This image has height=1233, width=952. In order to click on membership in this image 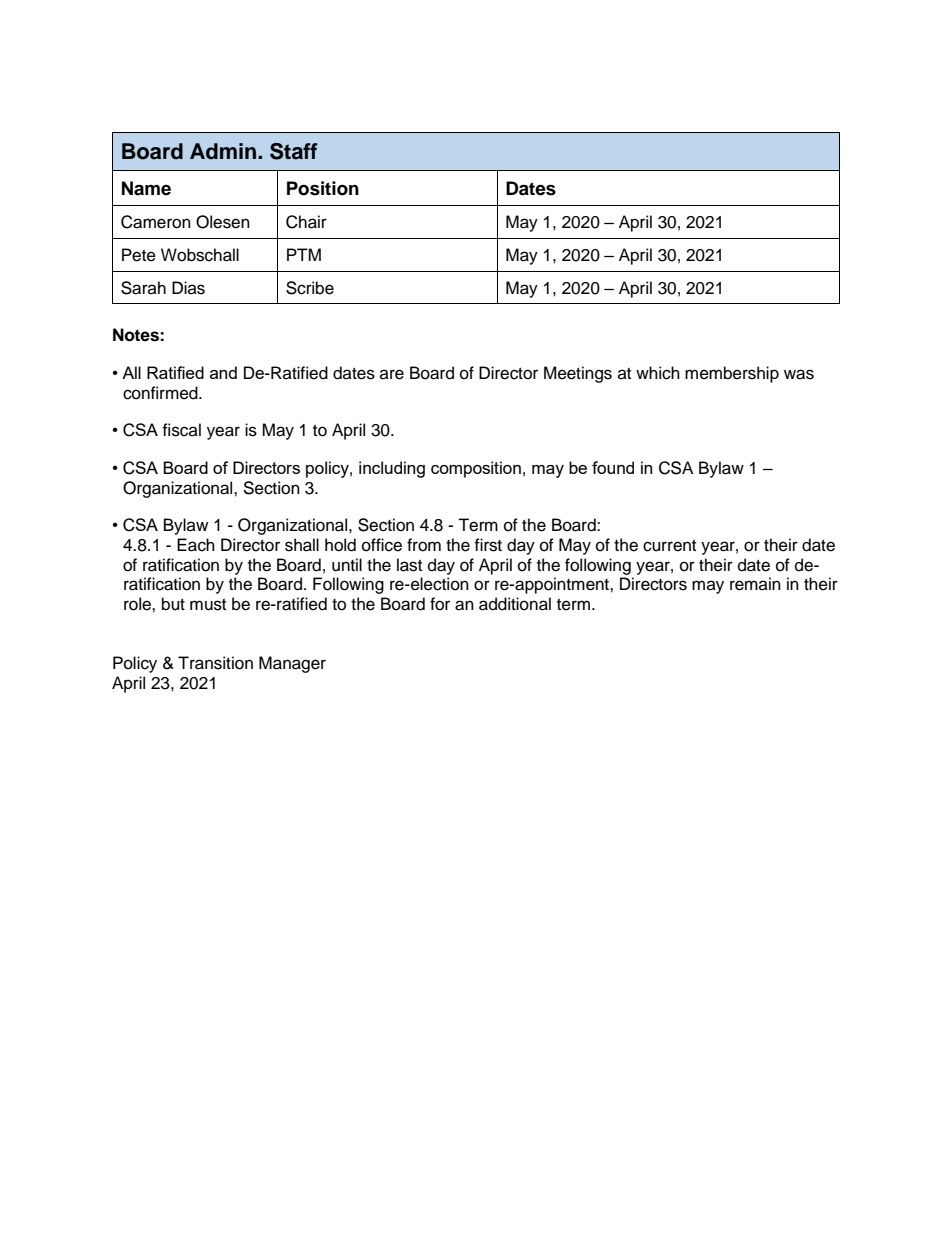, I will do `click(732, 374)`.
